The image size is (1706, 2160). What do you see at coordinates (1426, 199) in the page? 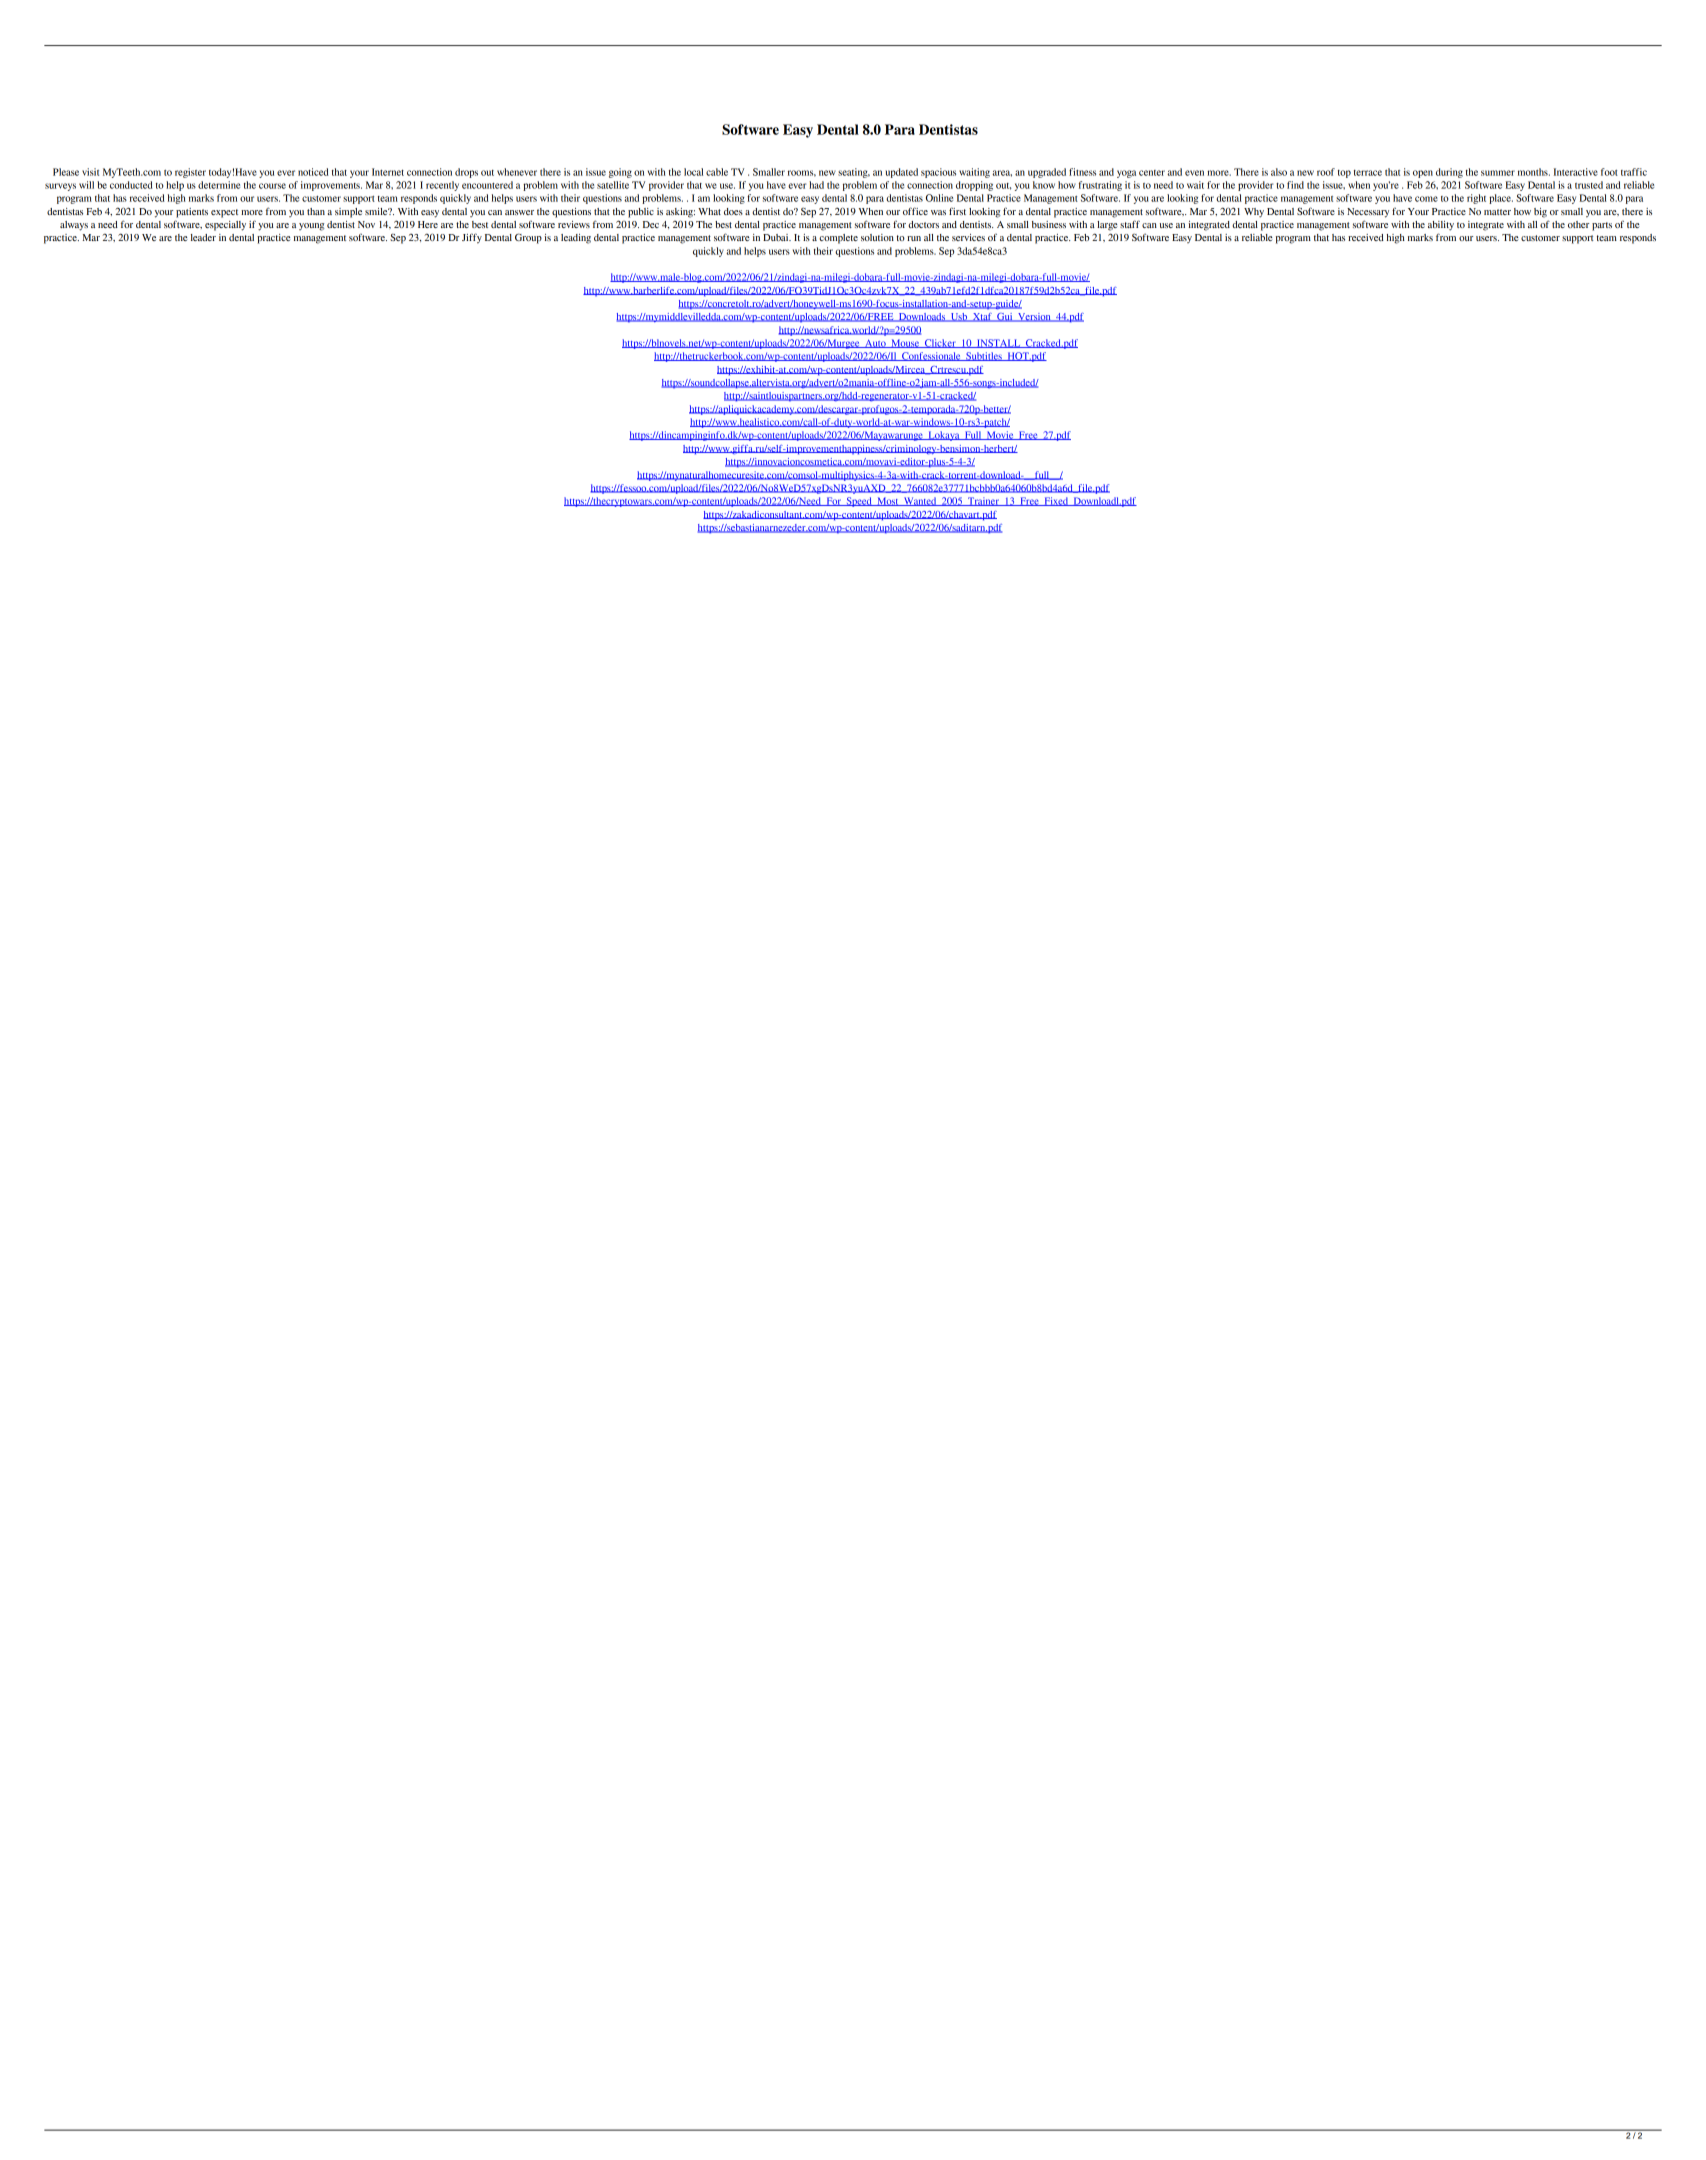
I see `come` at bounding box center [1426, 199].
